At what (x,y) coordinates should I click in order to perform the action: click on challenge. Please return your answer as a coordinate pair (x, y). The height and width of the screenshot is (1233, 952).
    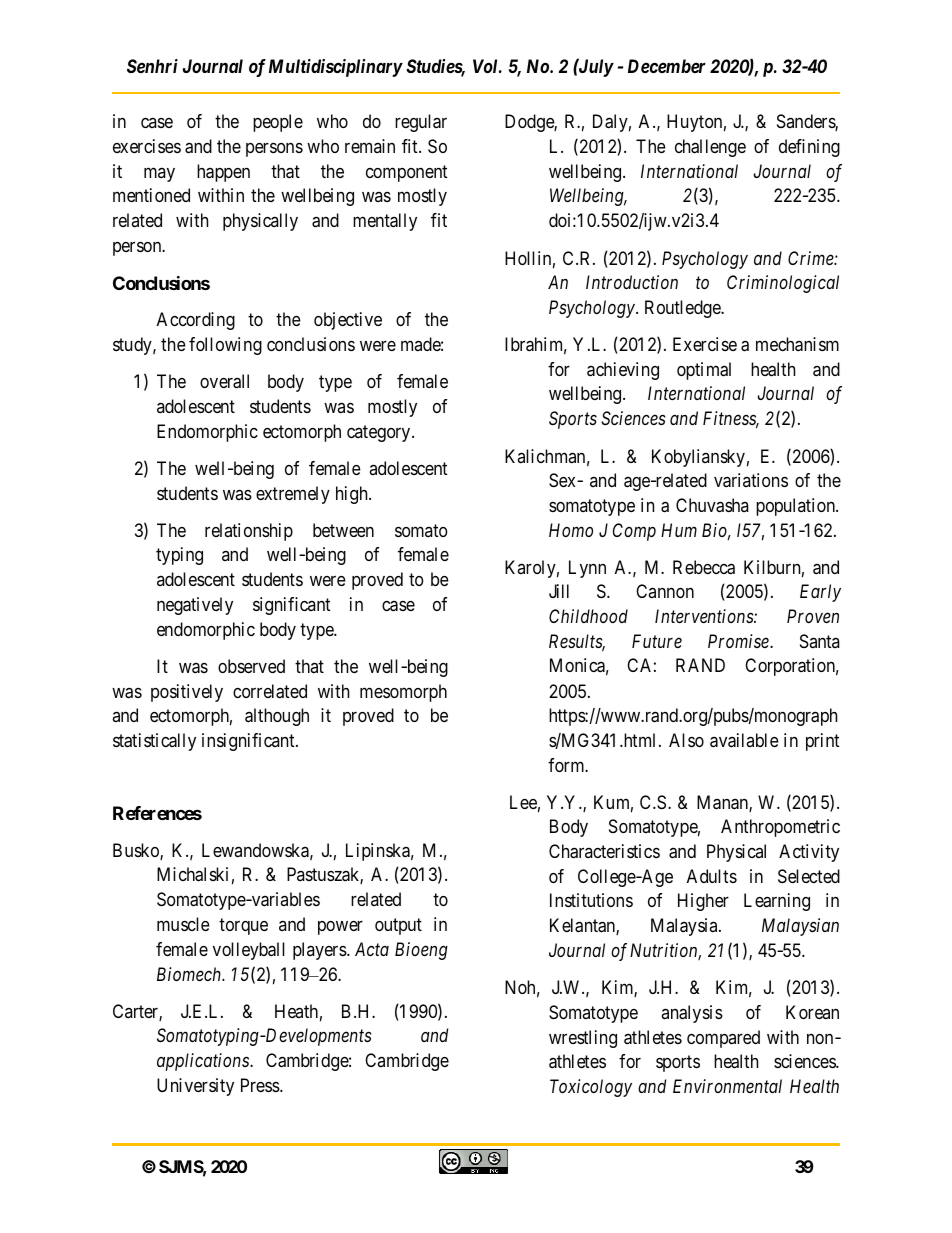
    Looking at the image, I should click on (710, 148).
